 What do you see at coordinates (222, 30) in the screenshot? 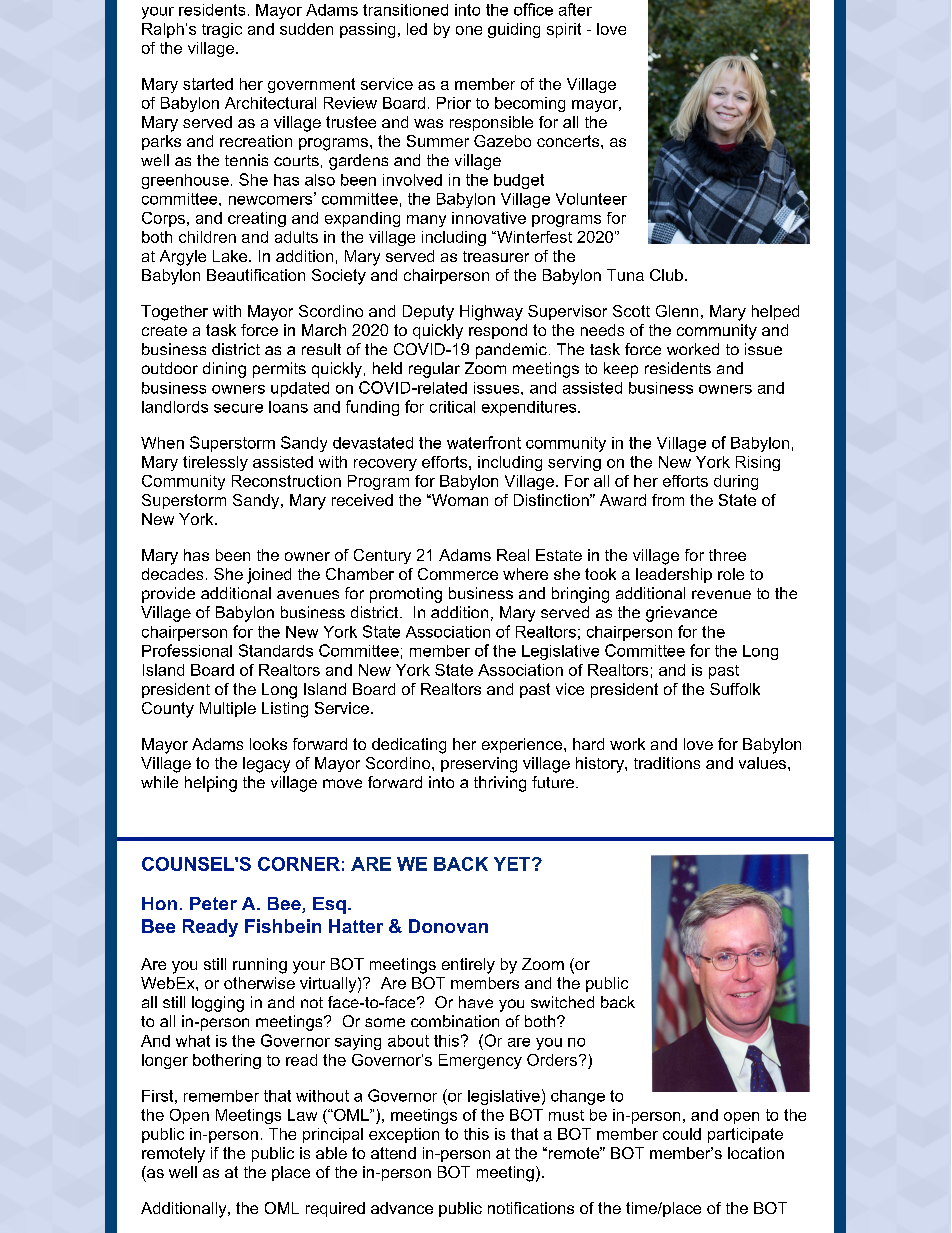
I see `tragic` at bounding box center [222, 30].
